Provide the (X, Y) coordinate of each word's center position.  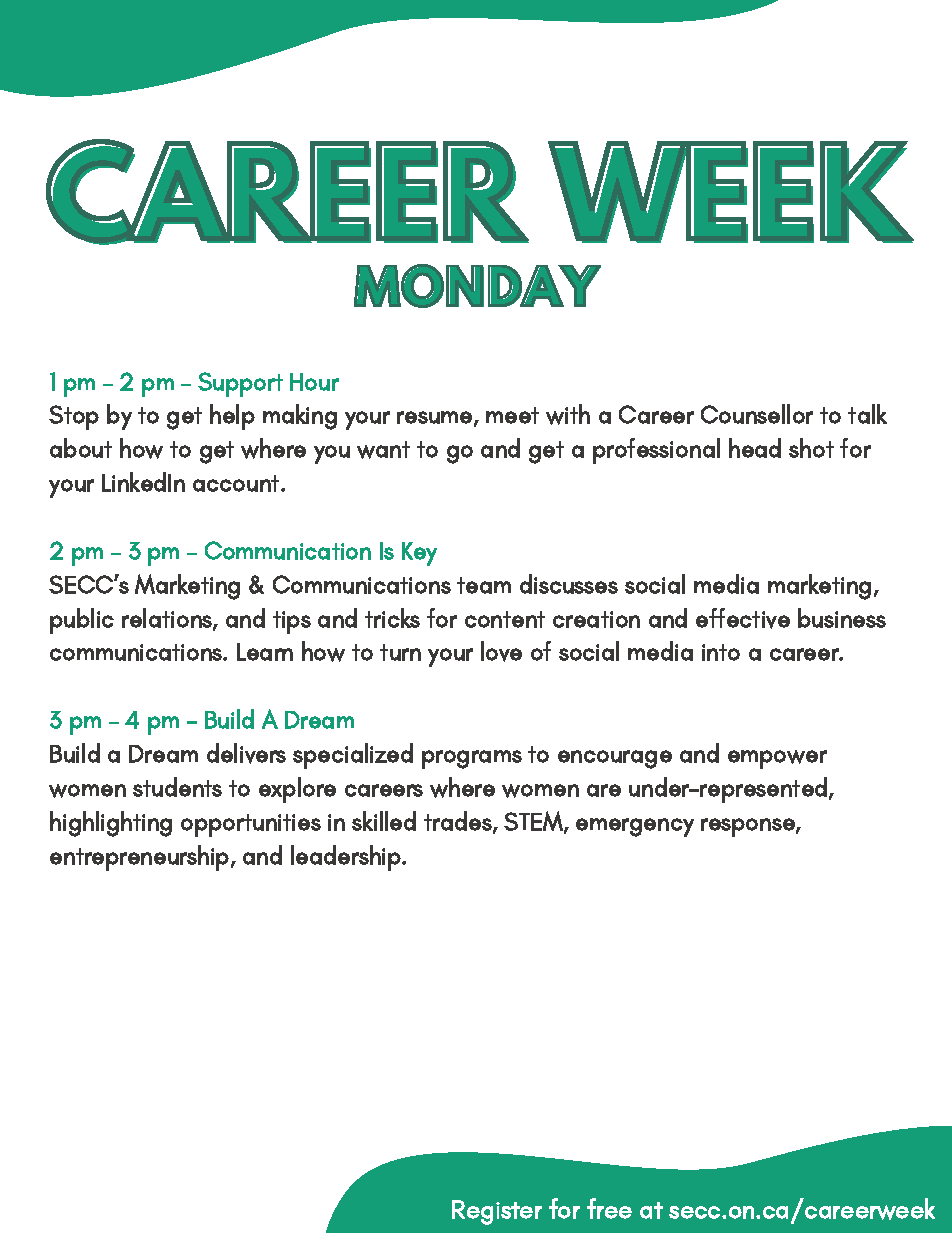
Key (419, 554)
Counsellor (757, 414)
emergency (635, 827)
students (177, 787)
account (237, 483)
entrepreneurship (141, 858)
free (609, 1208)
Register (497, 1212)
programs (472, 759)
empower (777, 759)
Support (240, 384)
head (755, 448)
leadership (347, 858)
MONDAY (477, 286)
